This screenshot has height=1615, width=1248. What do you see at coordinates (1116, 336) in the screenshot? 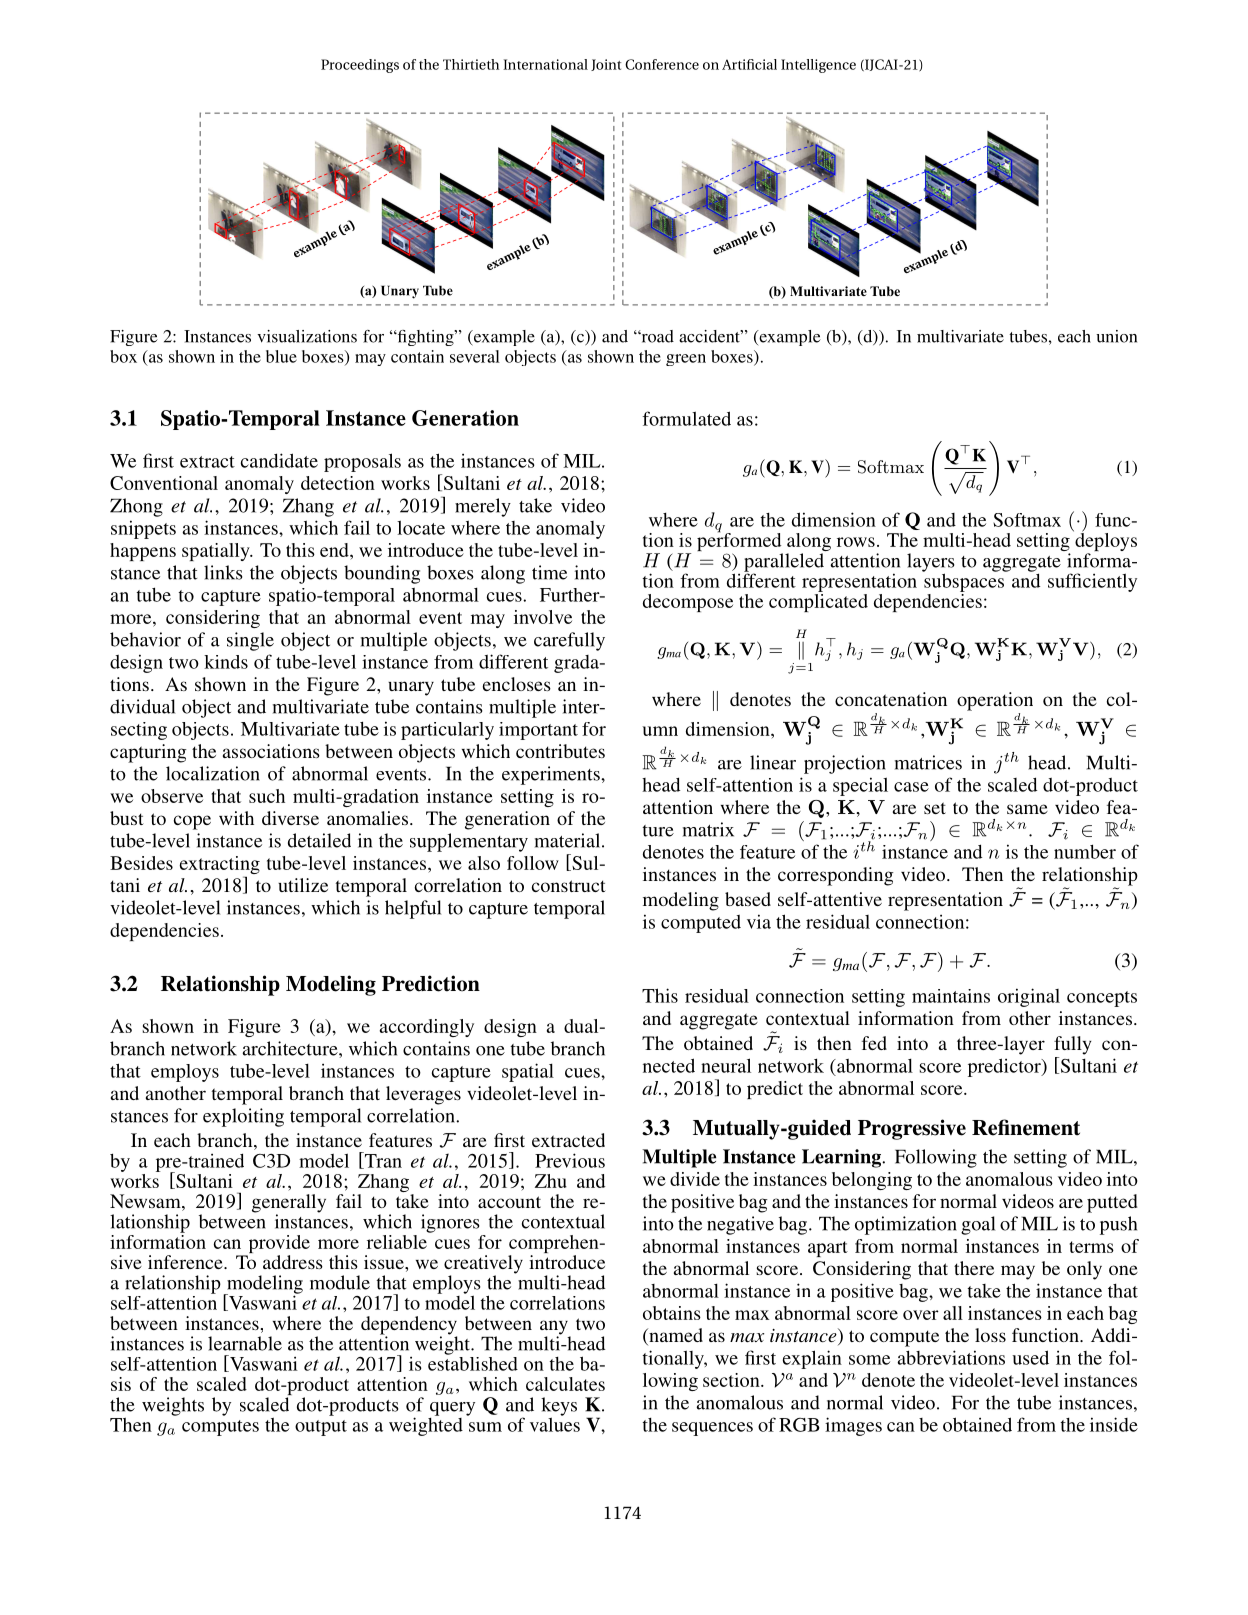
I see `union` at bounding box center [1116, 336].
